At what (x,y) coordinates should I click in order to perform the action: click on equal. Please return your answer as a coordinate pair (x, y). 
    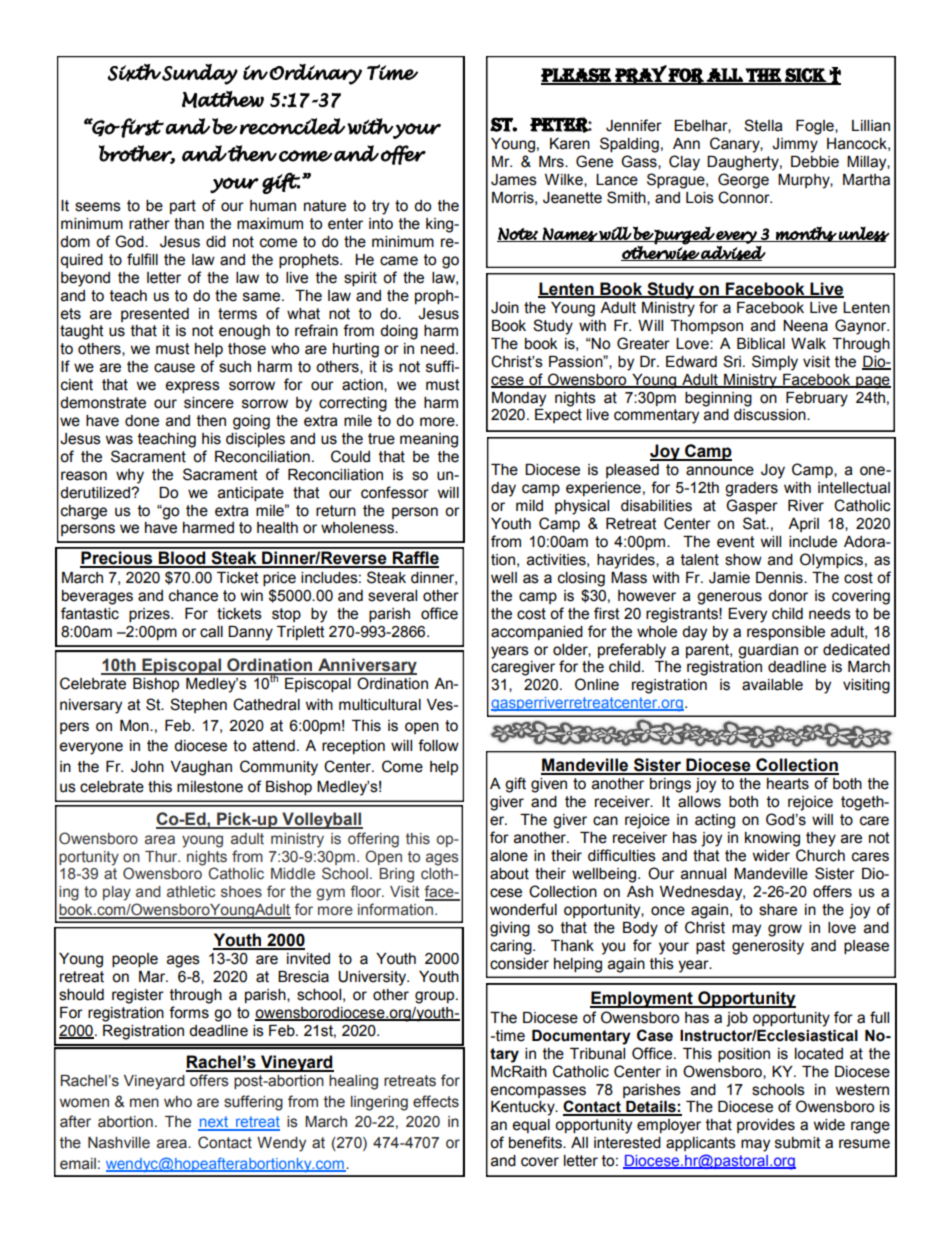
    Looking at the image, I should click on (531, 1126).
